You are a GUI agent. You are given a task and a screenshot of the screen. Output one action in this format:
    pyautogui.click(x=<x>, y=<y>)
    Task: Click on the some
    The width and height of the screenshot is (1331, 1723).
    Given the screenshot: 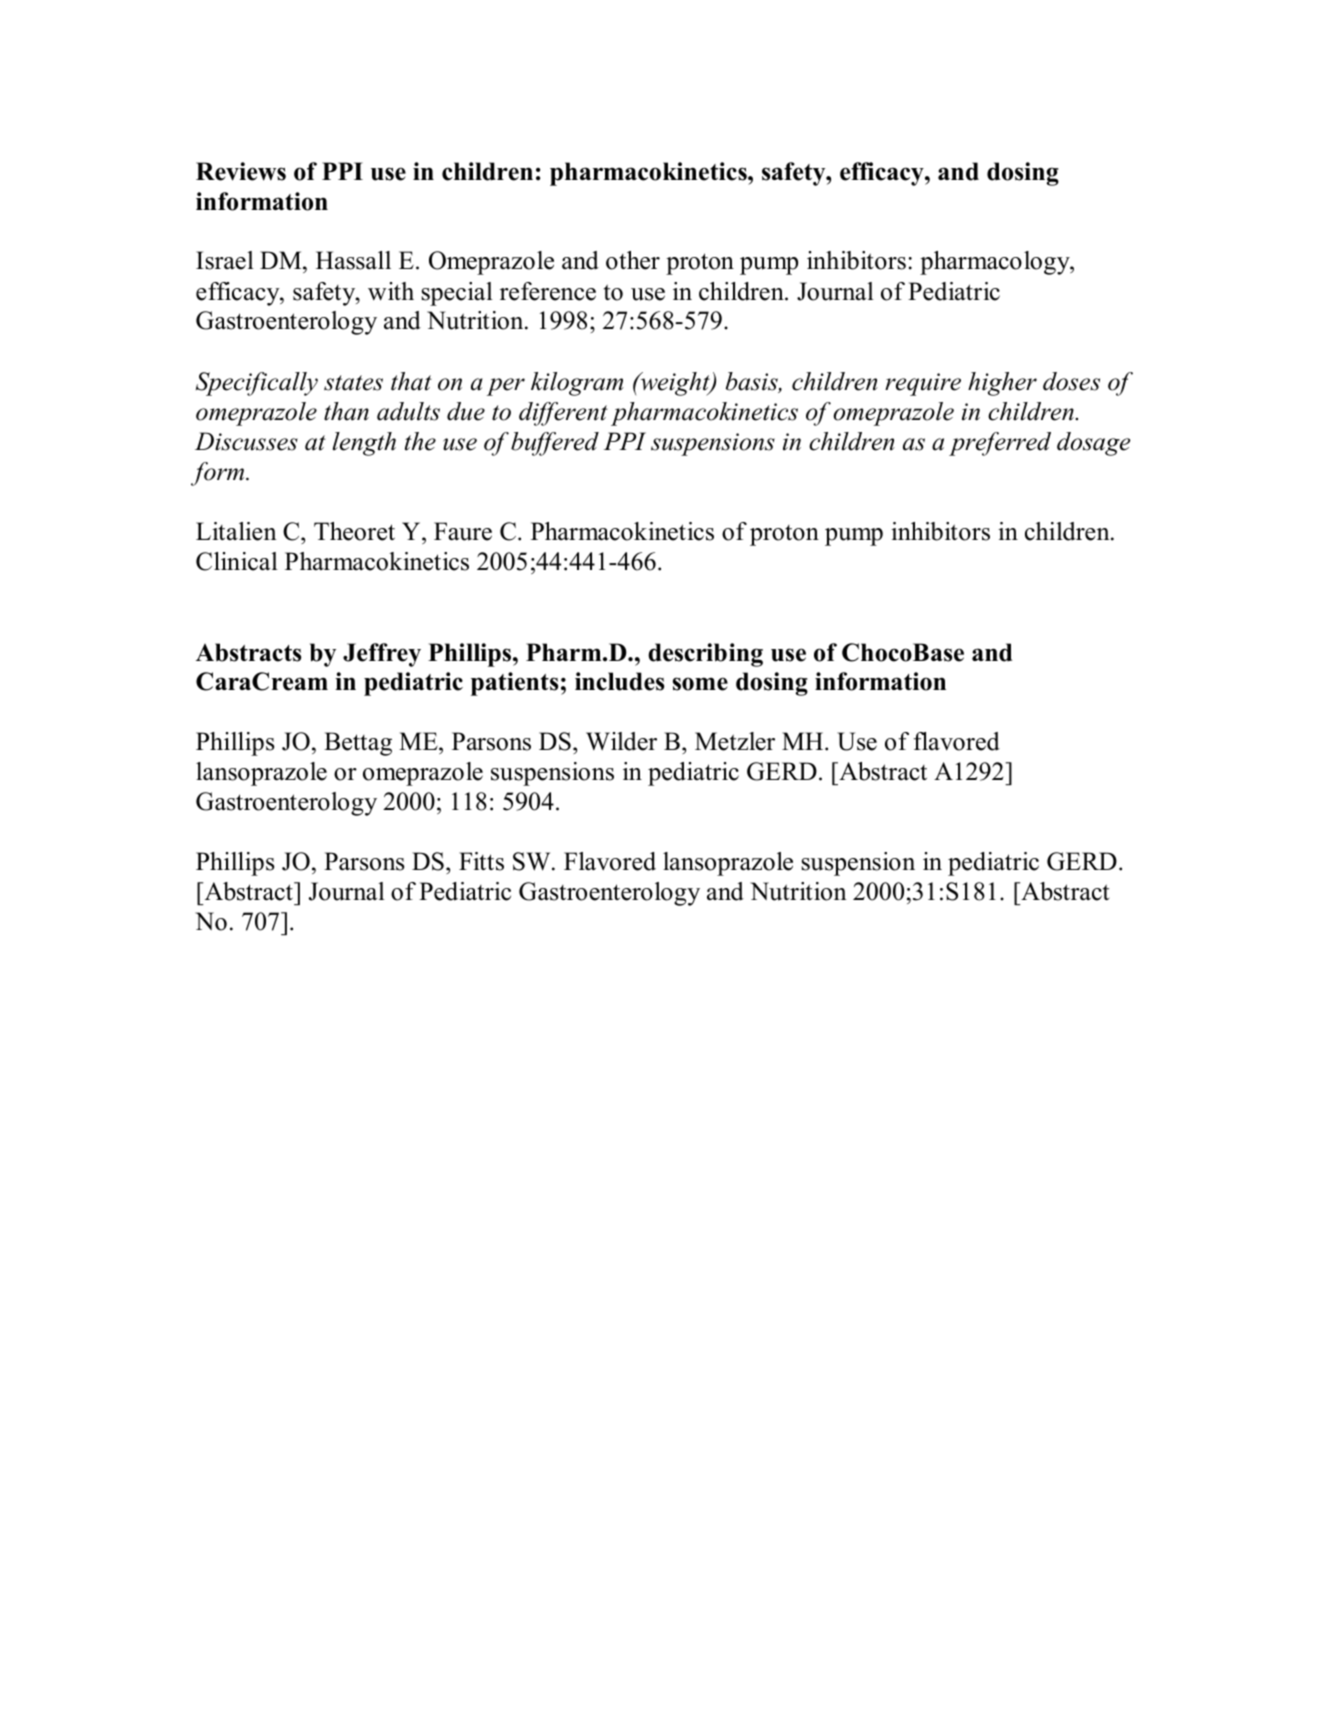 What is the action you would take?
    pyautogui.click(x=700, y=684)
